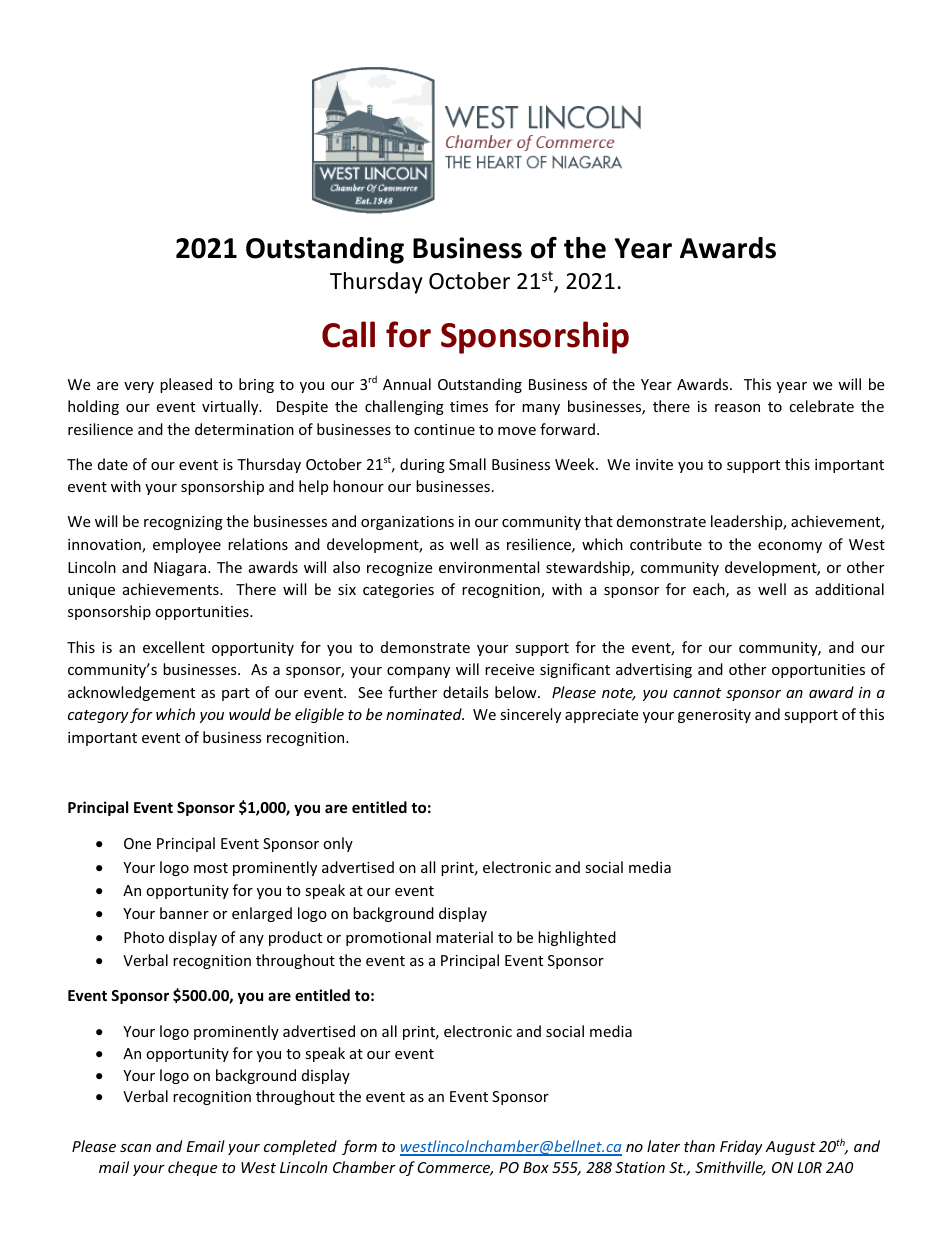  Describe the element at coordinates (425, 714) in the screenshot. I see `nominated` at that location.
